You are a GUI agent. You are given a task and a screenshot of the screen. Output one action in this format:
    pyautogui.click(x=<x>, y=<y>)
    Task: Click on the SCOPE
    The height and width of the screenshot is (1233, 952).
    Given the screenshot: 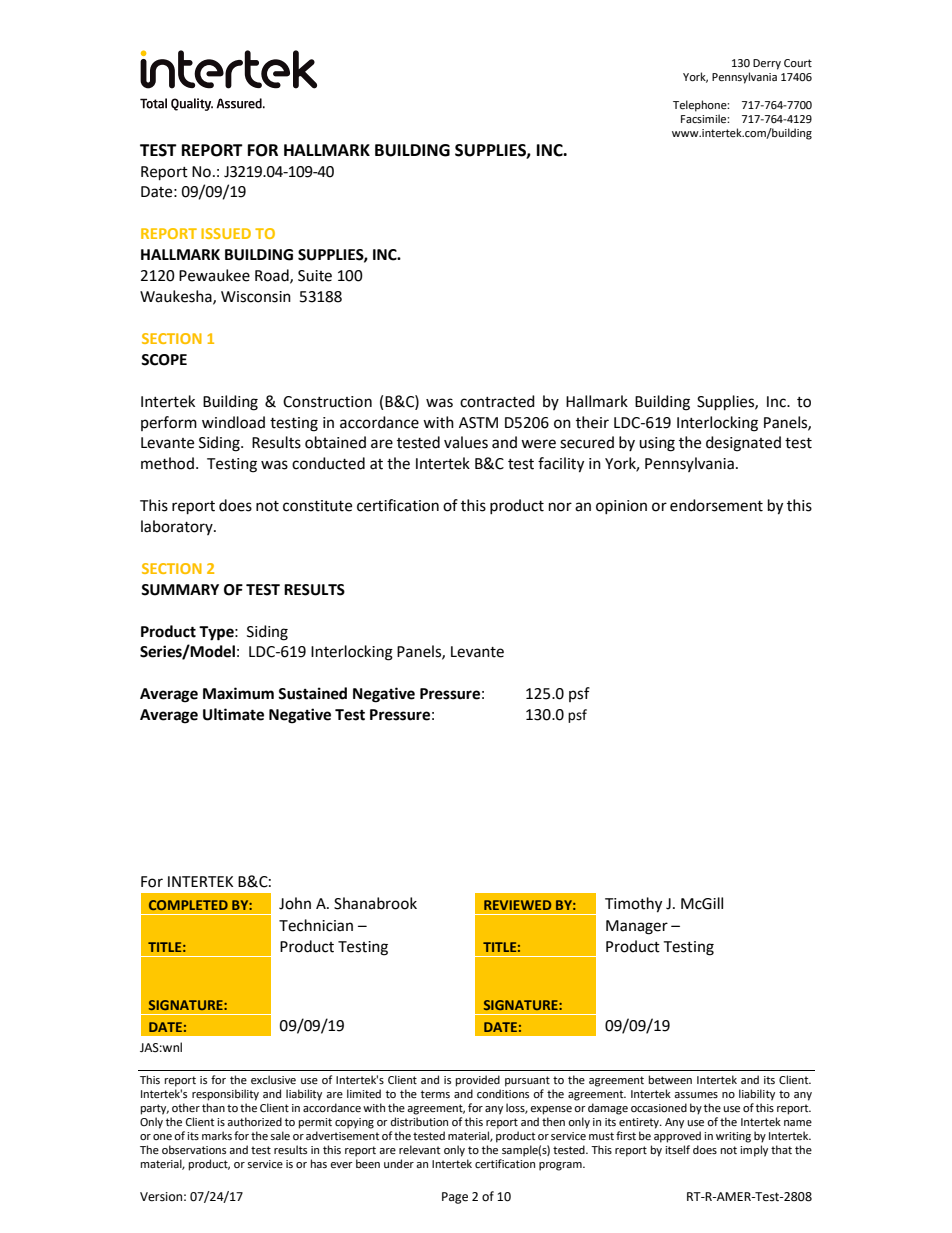 What is the action you would take?
    pyautogui.click(x=164, y=360)
